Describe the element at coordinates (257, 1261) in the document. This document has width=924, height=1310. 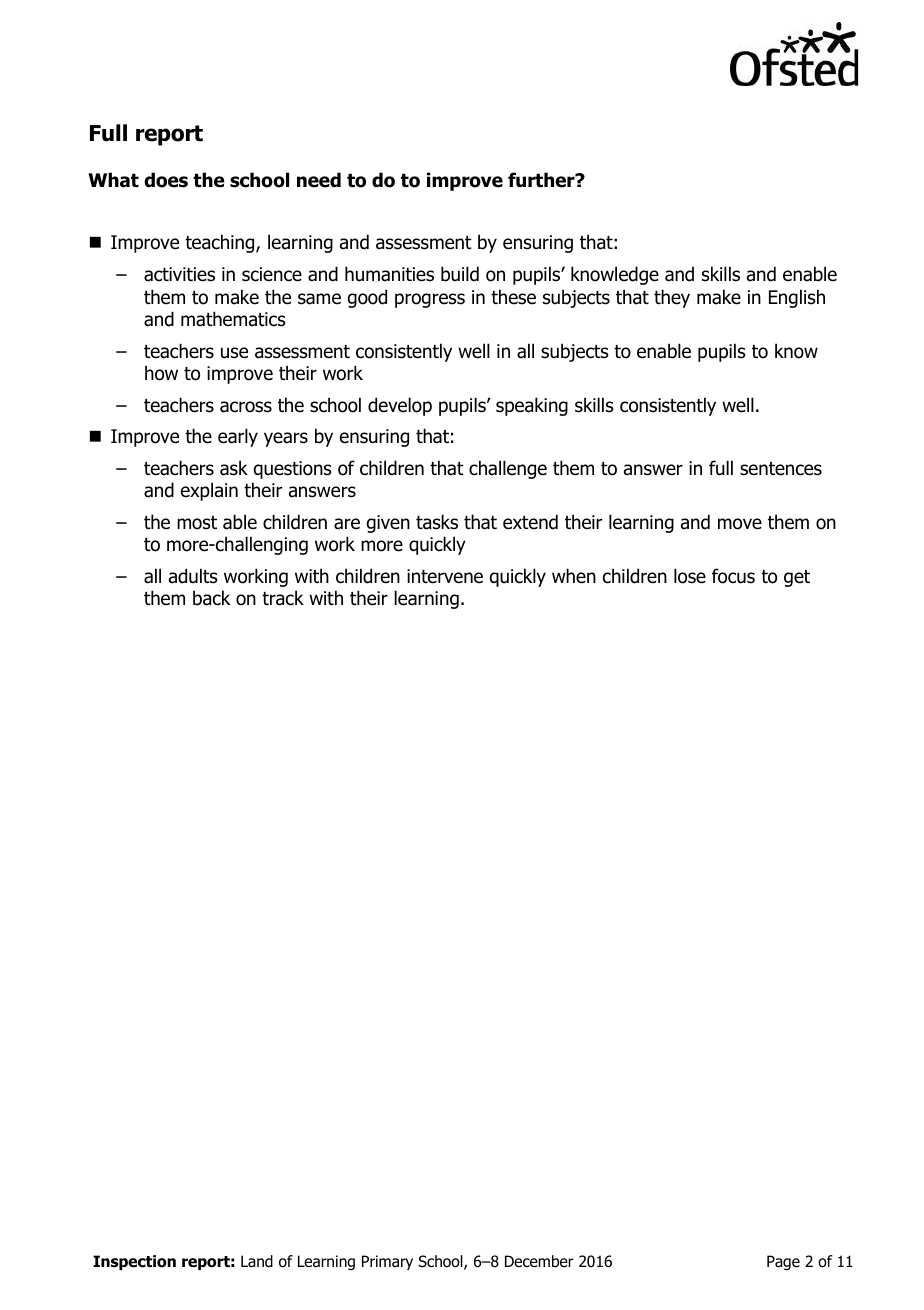
I see `Land` at that location.
